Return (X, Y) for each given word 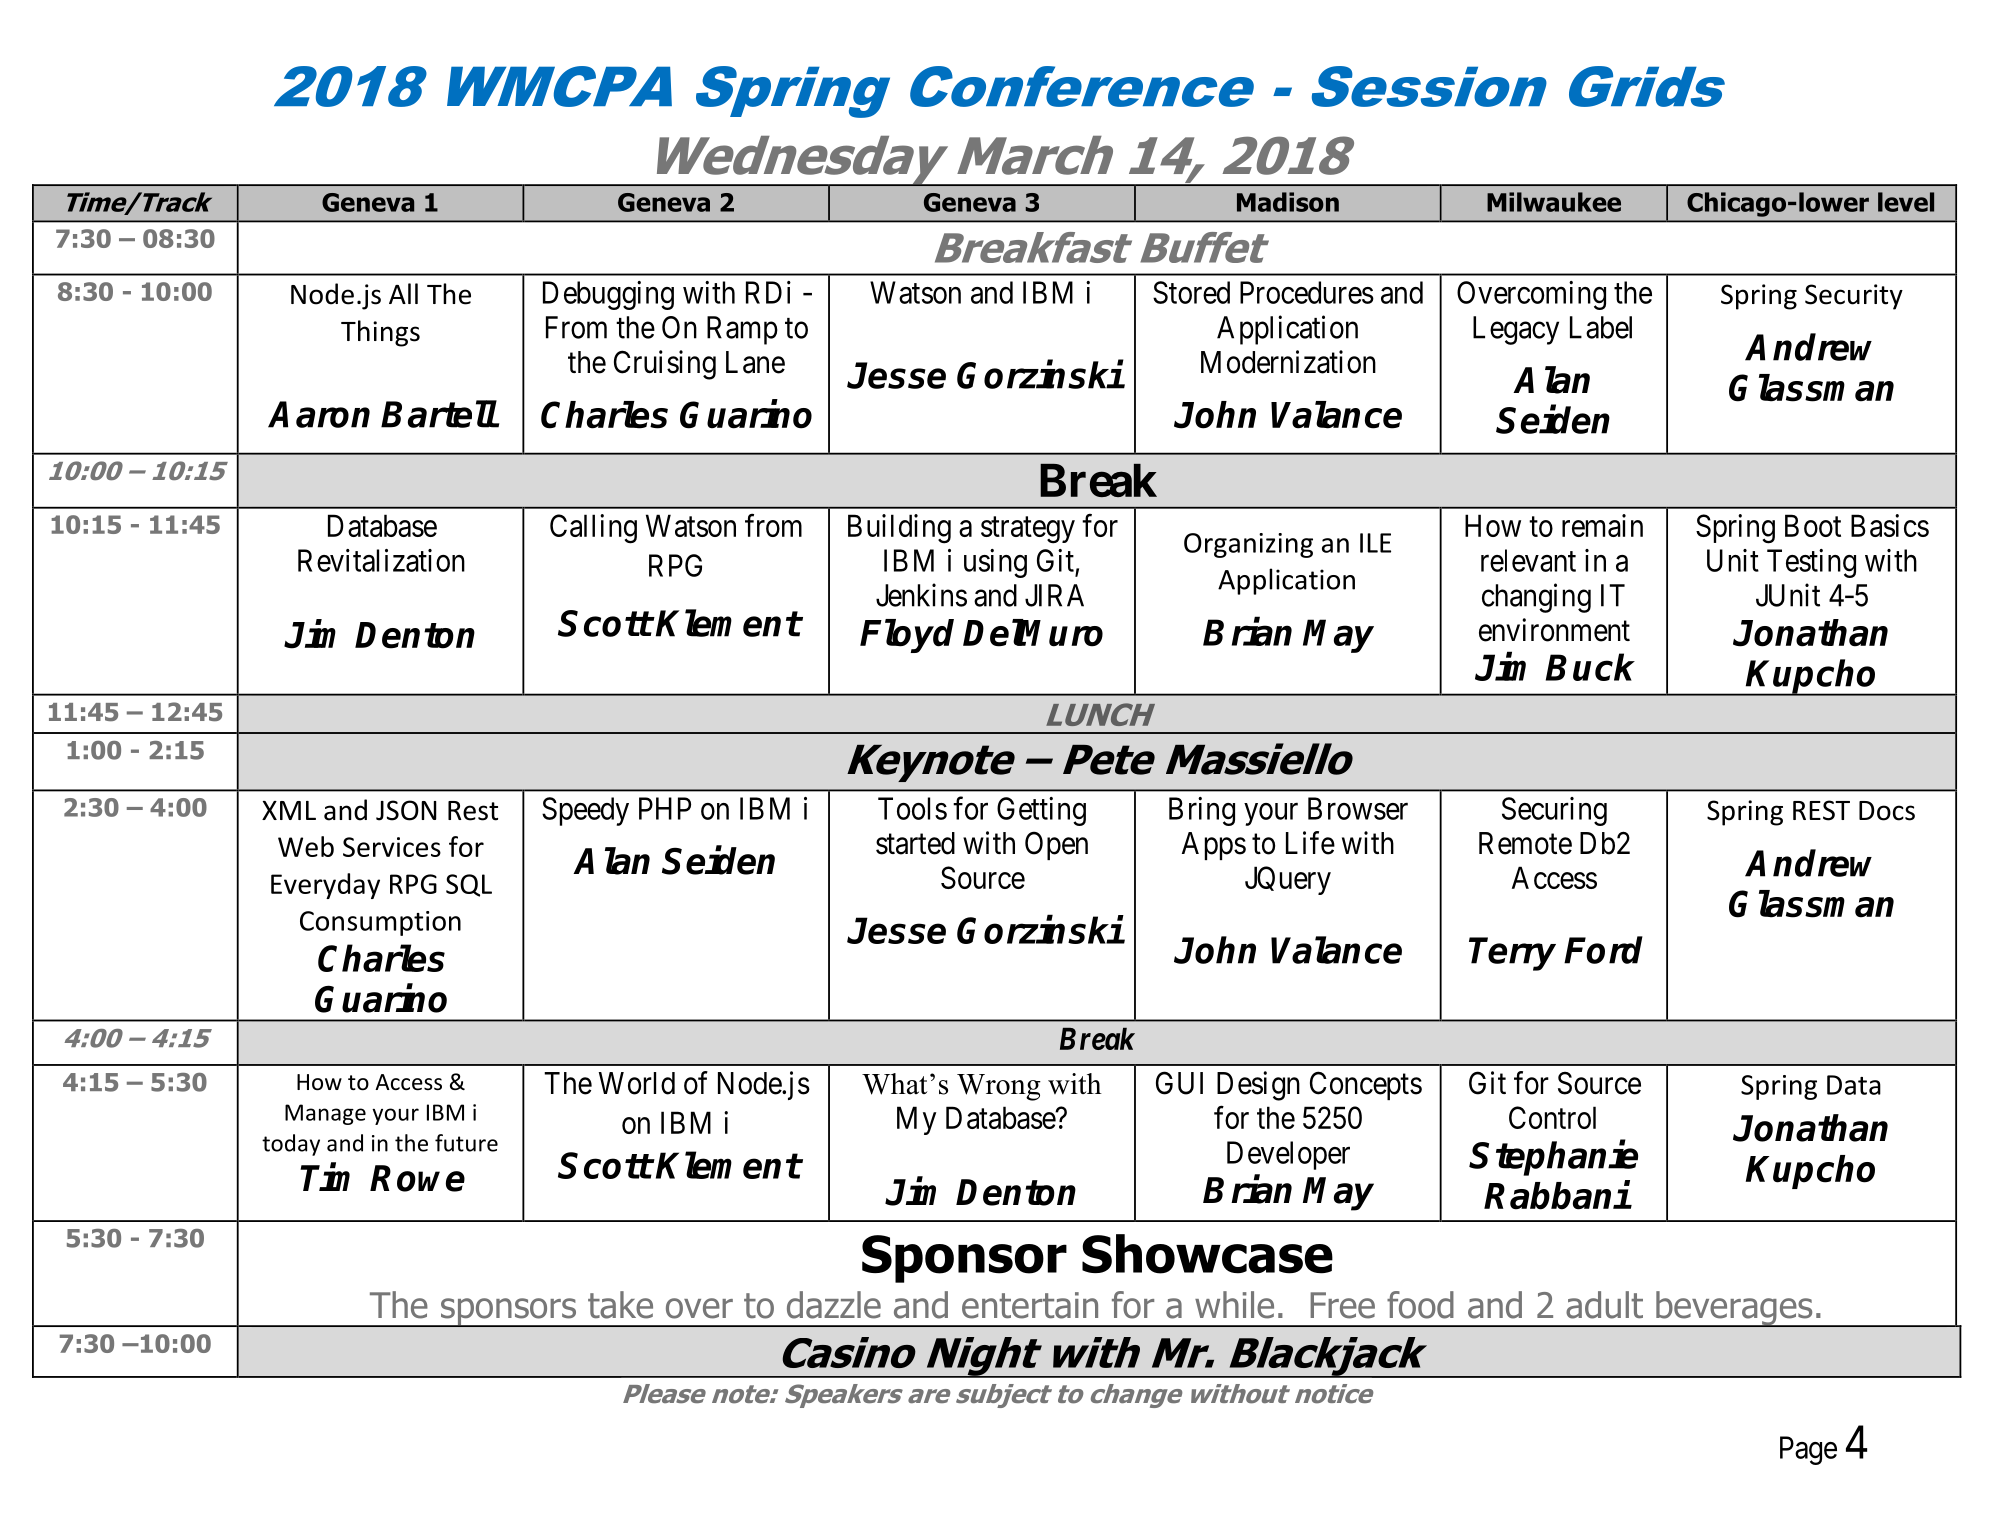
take (620, 1305)
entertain (1030, 1305)
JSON (406, 810)
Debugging (608, 295)
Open (1056, 845)
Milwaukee (1554, 202)
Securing (1554, 811)
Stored (1191, 292)
